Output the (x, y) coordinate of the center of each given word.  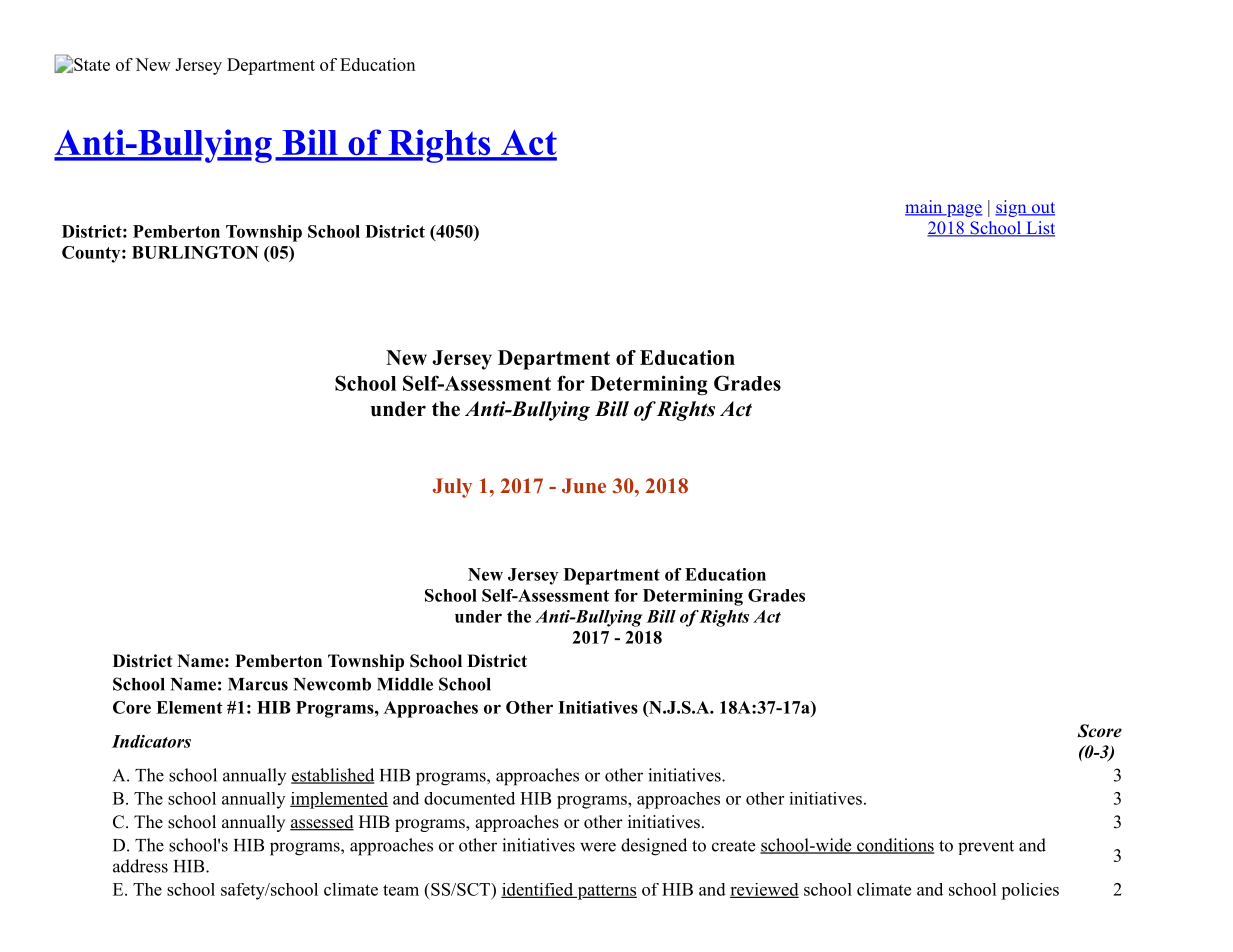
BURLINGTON (195, 252)
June (584, 486)
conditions (894, 846)
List (1039, 229)
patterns (606, 892)
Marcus (258, 684)
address (140, 866)
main (925, 208)
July (452, 488)
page (964, 210)
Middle (405, 684)
